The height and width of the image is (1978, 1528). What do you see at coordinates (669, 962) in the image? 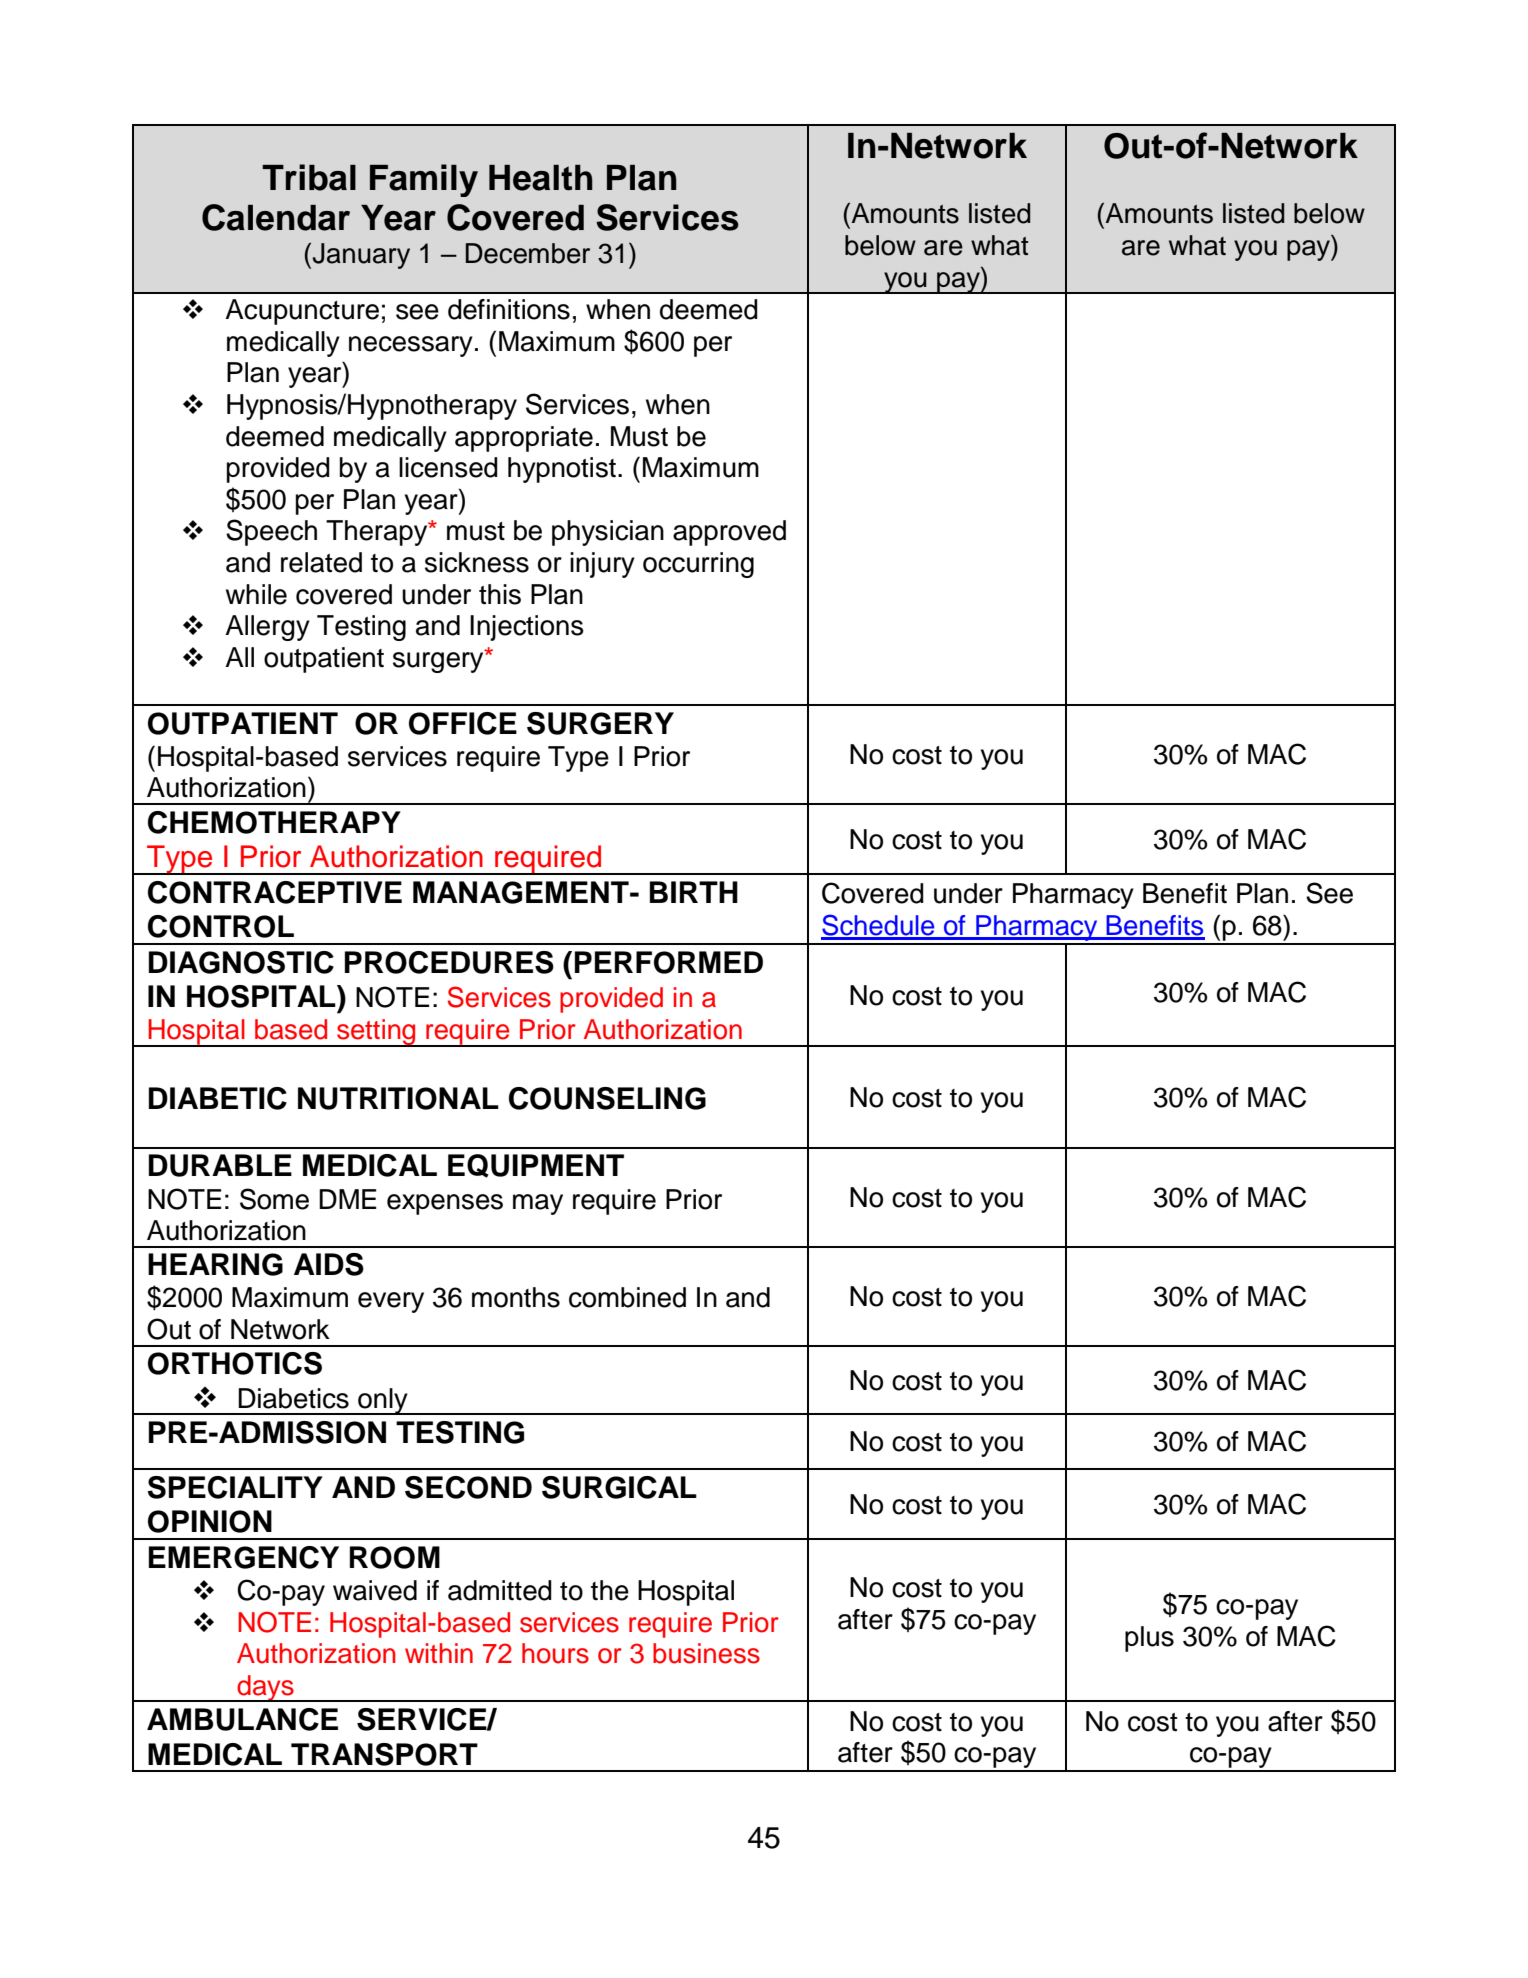
I see `PERFORMED` at bounding box center [669, 962].
